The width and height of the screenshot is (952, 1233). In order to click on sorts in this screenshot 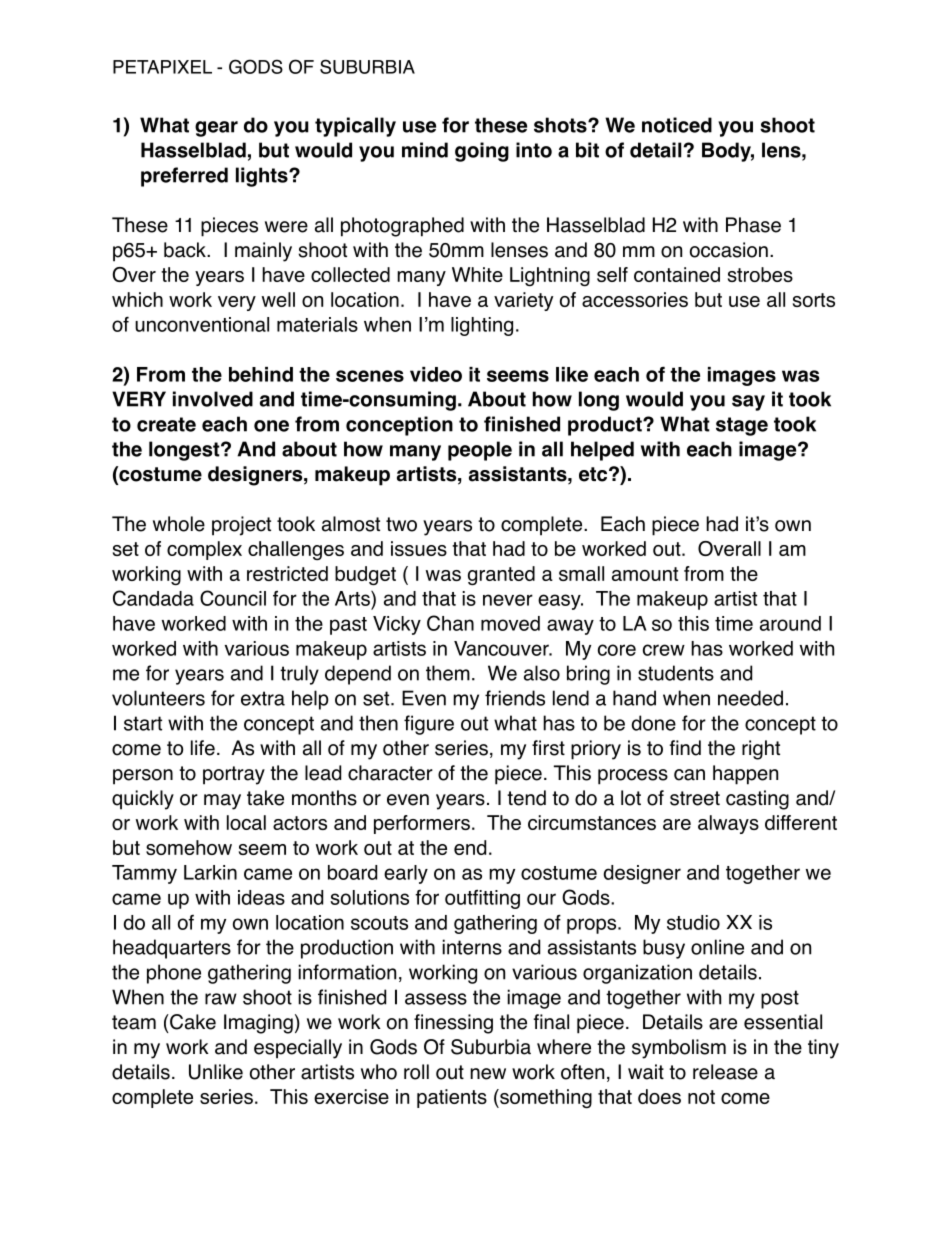, I will do `click(814, 300)`.
